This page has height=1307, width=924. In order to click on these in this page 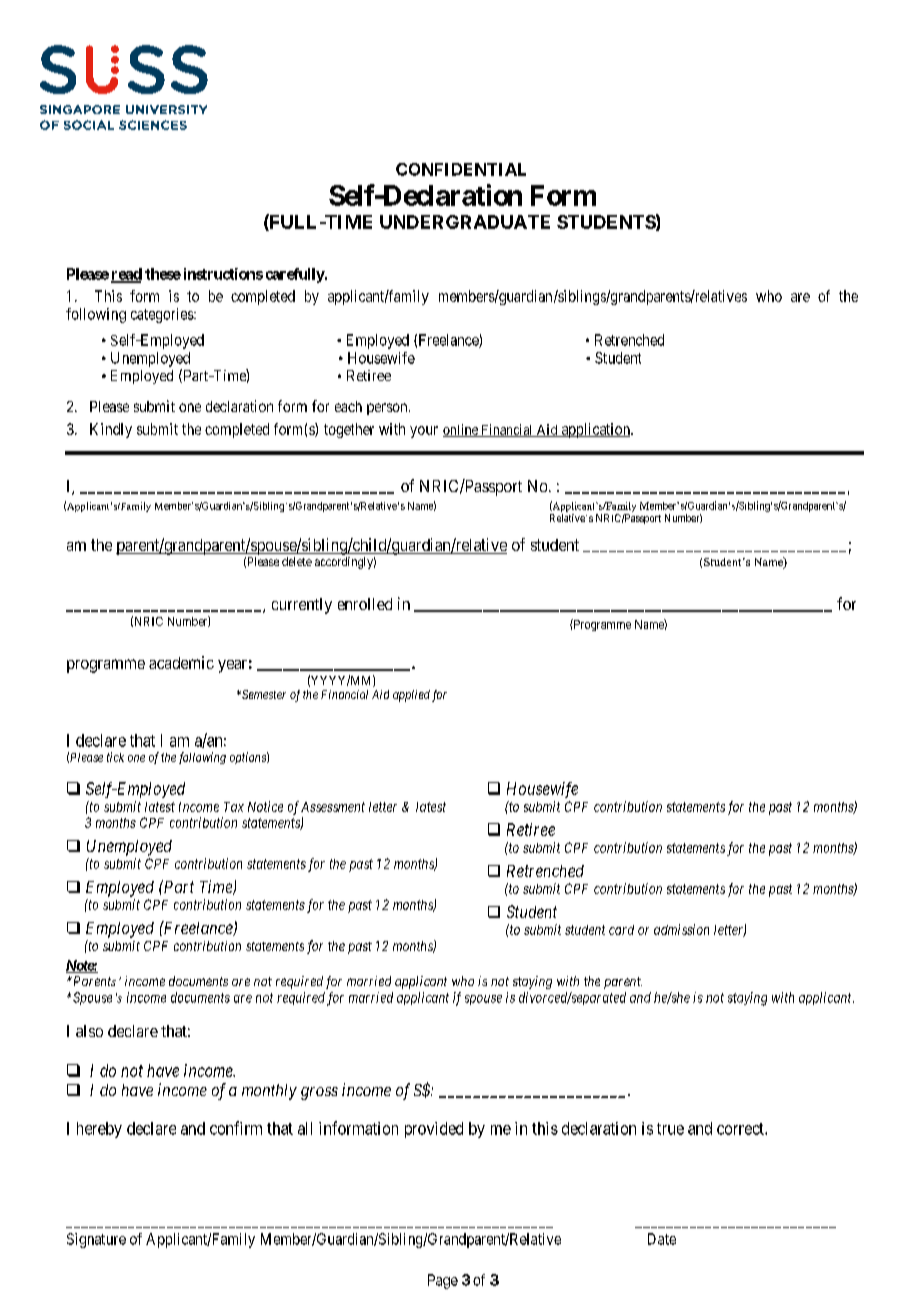, I will do `click(163, 274)`.
